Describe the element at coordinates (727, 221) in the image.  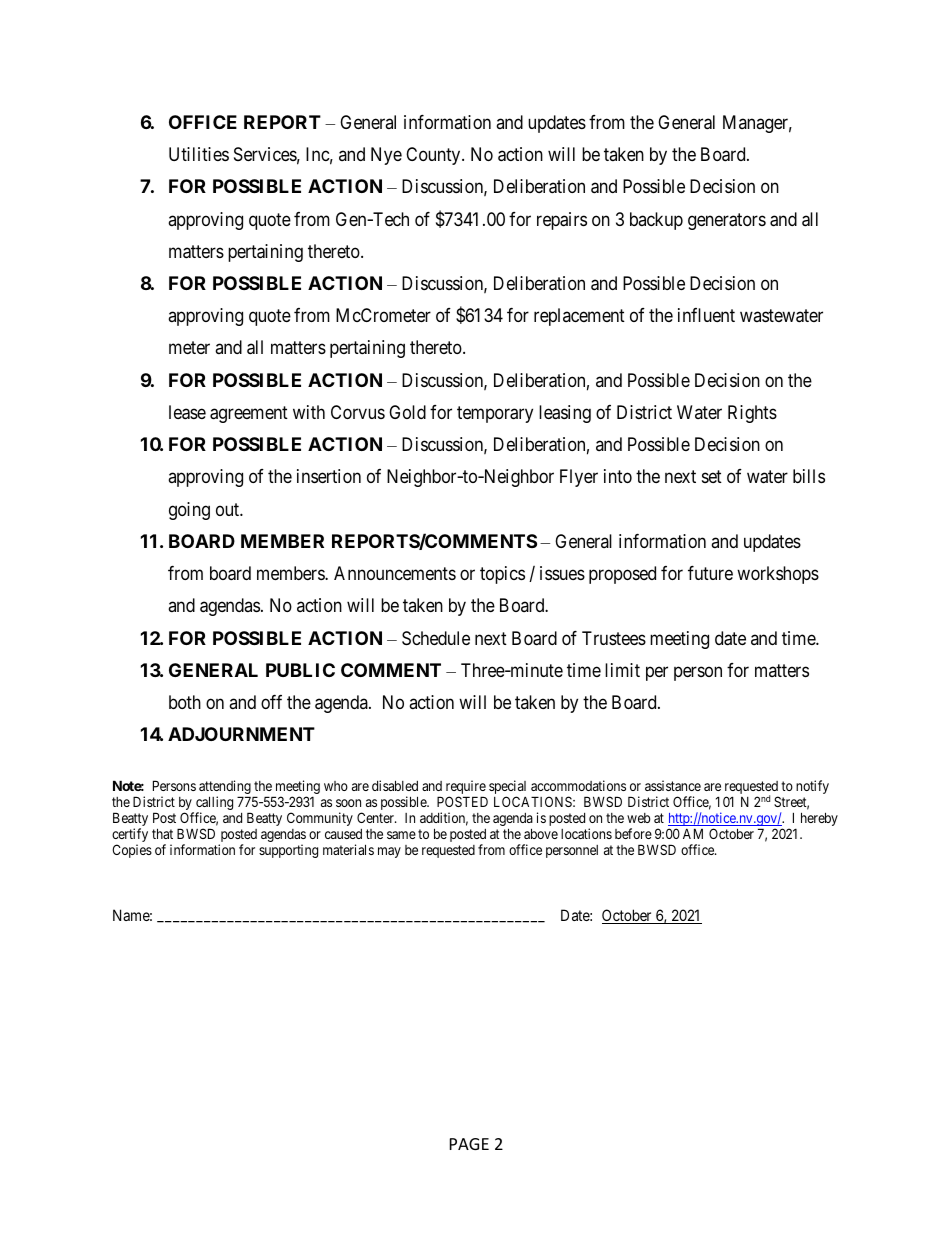
I see `generators` at that location.
